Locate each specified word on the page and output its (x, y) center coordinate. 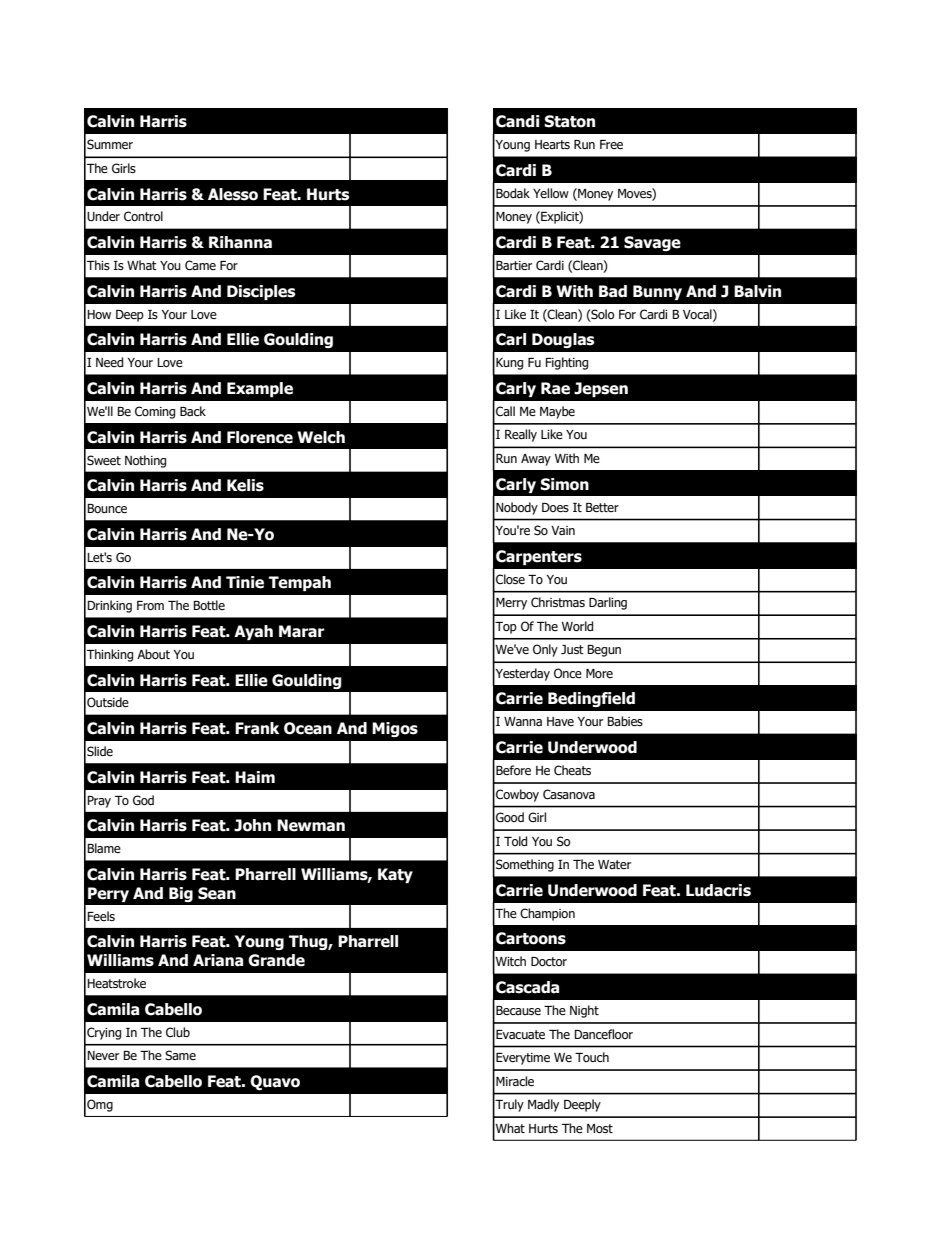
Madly (543, 1105)
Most (600, 1128)
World (577, 626)
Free (611, 145)
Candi (518, 121)
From (150, 605)
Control (143, 216)
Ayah (253, 632)
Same (180, 1055)
